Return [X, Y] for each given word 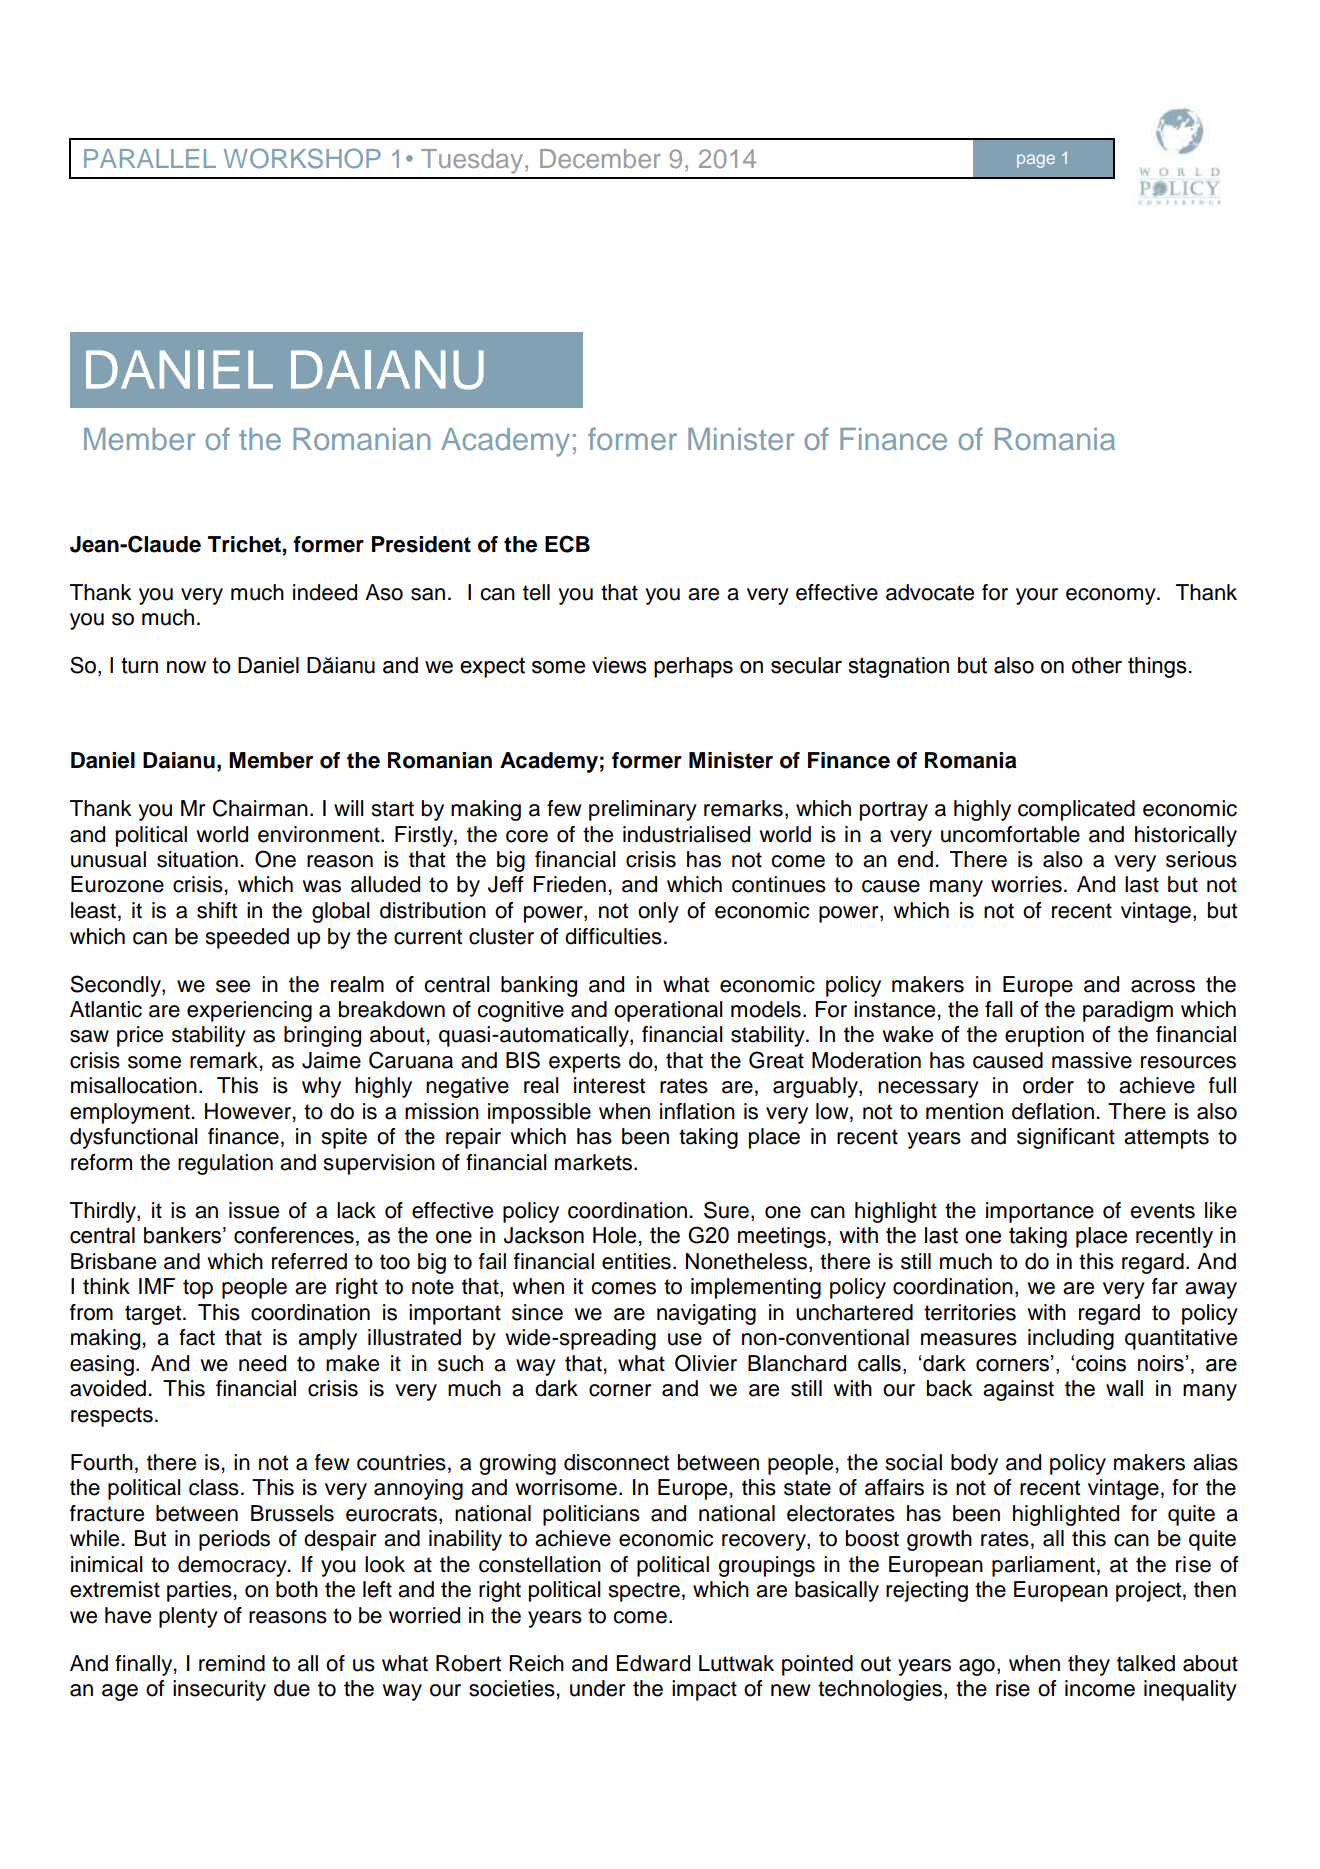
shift [217, 910]
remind [232, 1663]
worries [1026, 884]
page [1036, 161]
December [600, 158]
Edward [653, 1663]
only [658, 912]
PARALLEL [150, 158]
